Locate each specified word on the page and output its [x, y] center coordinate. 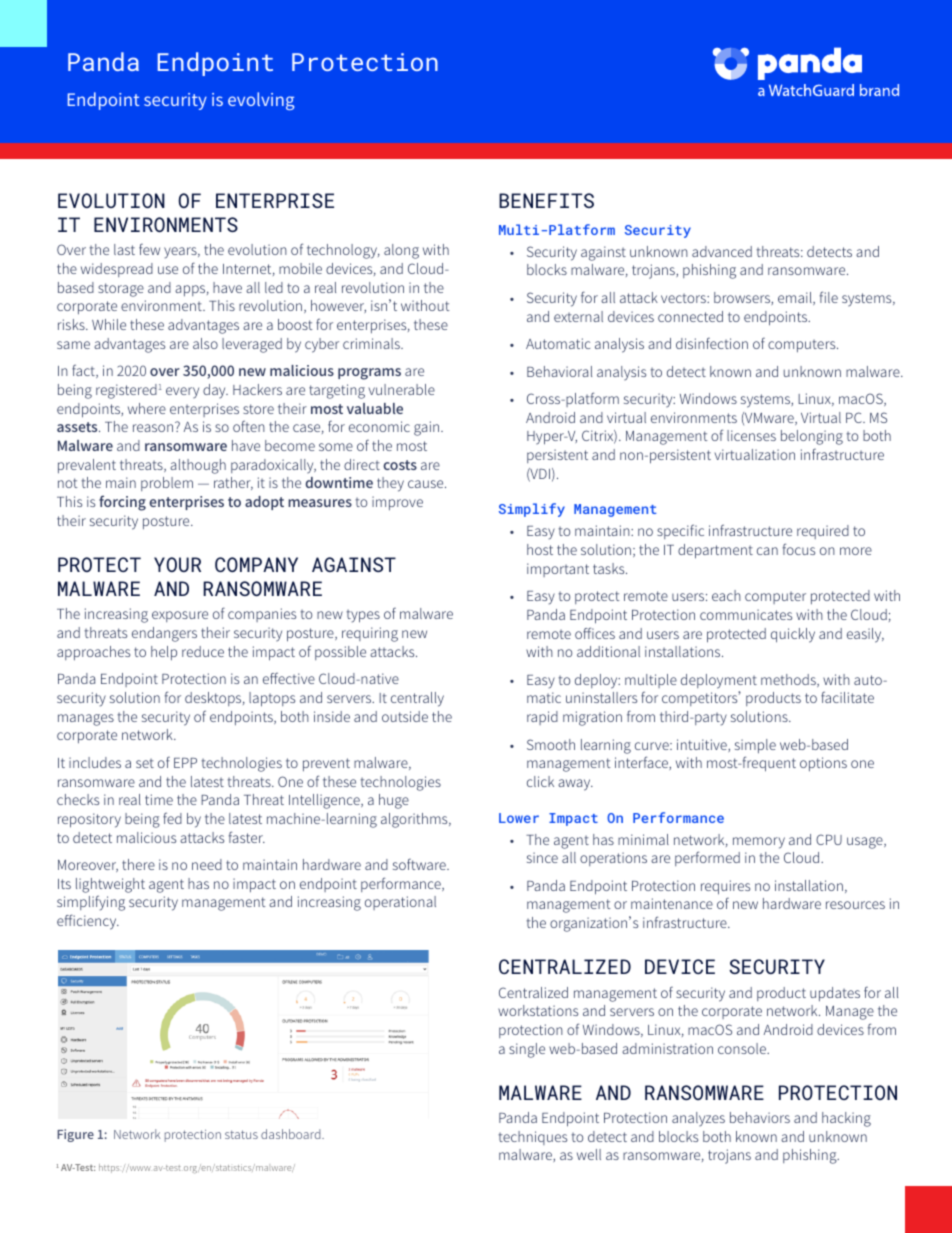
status [241, 1134]
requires [725, 887]
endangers [164, 634]
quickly [793, 635]
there [138, 864]
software [420, 864]
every [182, 392]
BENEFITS [546, 200]
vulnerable [402, 389]
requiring [370, 634]
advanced [722, 251]
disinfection [712, 343]
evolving [261, 101]
